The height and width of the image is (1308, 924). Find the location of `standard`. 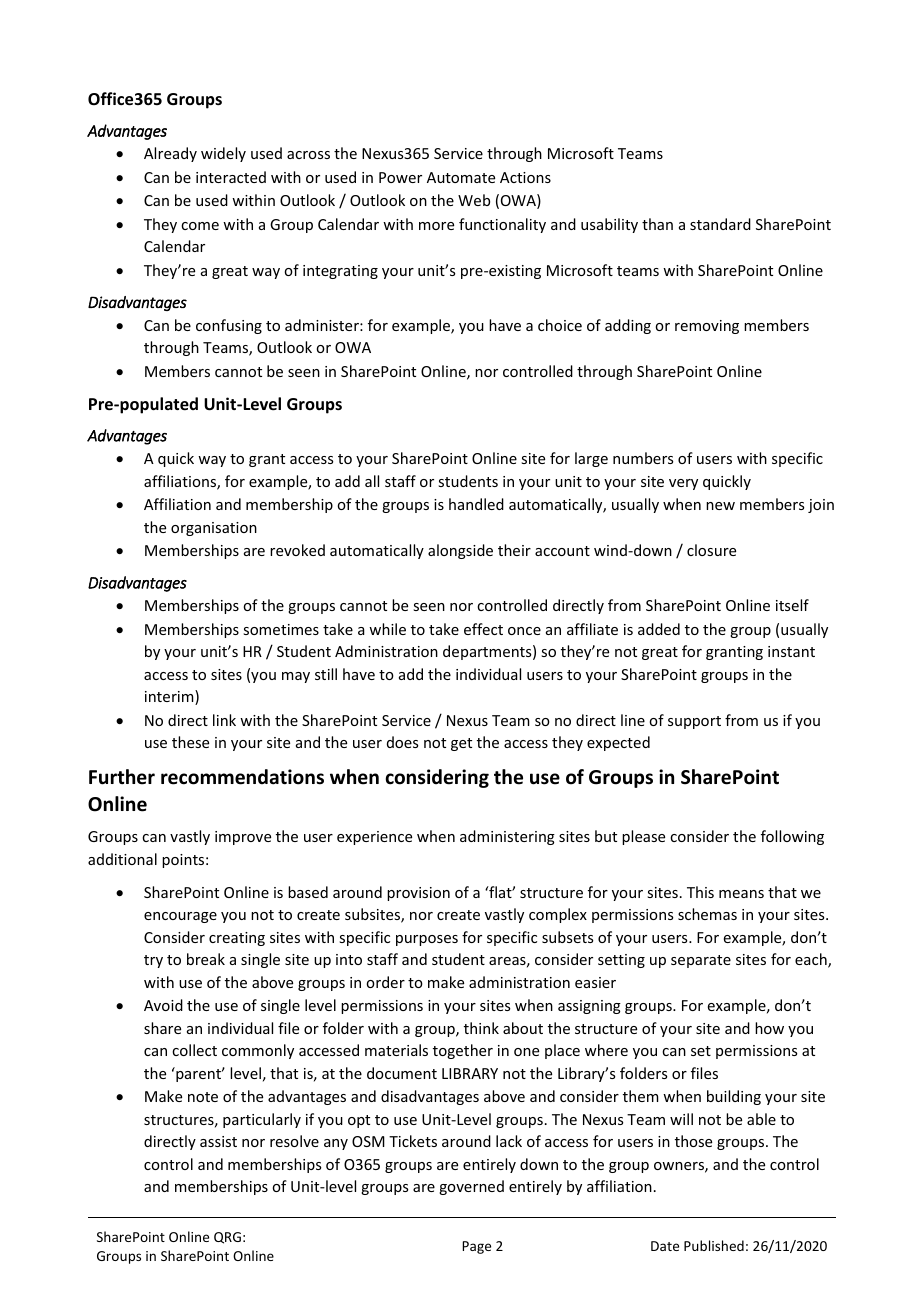

standard is located at coordinates (720, 224).
